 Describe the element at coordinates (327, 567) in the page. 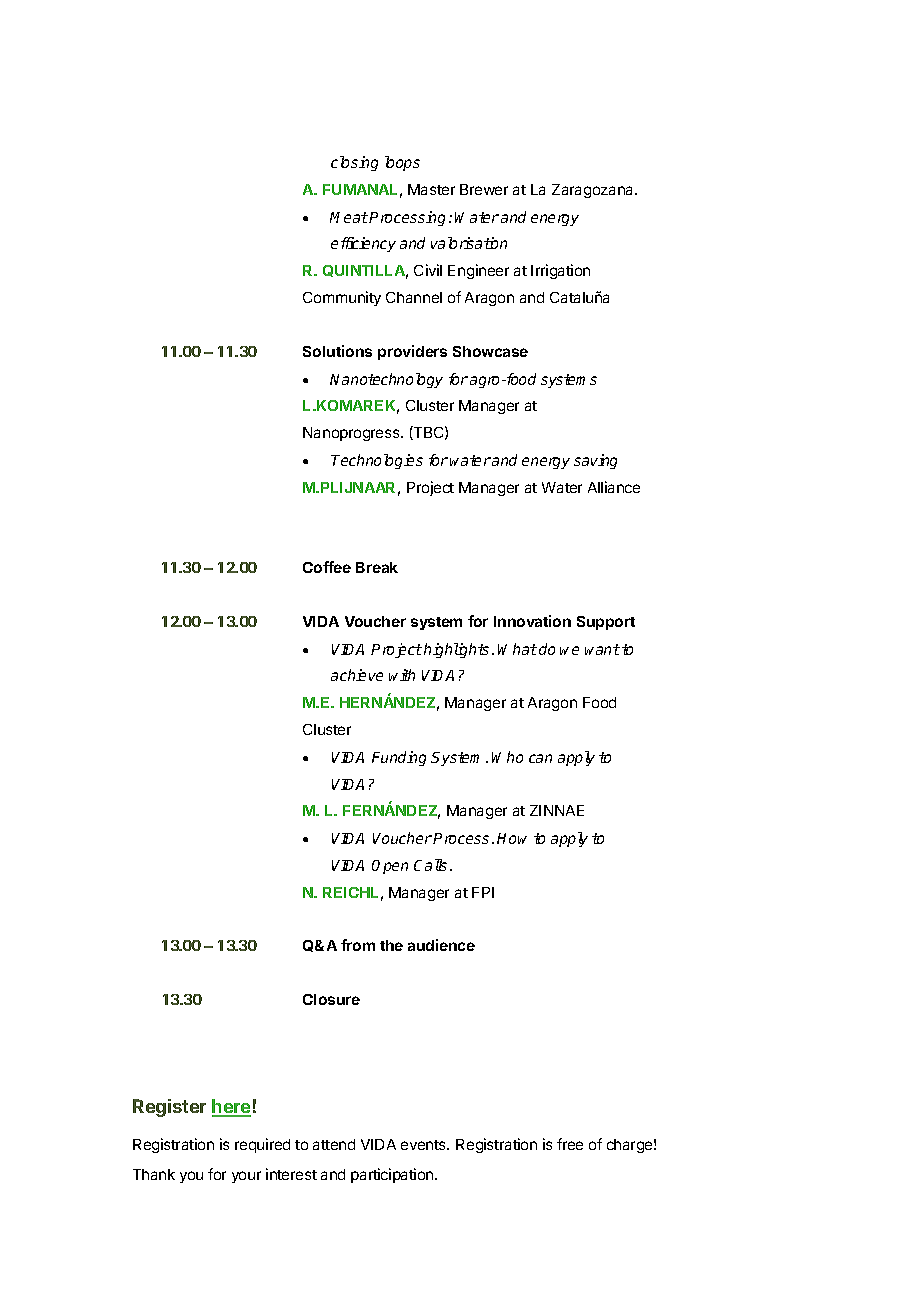

I see `Coffee` at that location.
